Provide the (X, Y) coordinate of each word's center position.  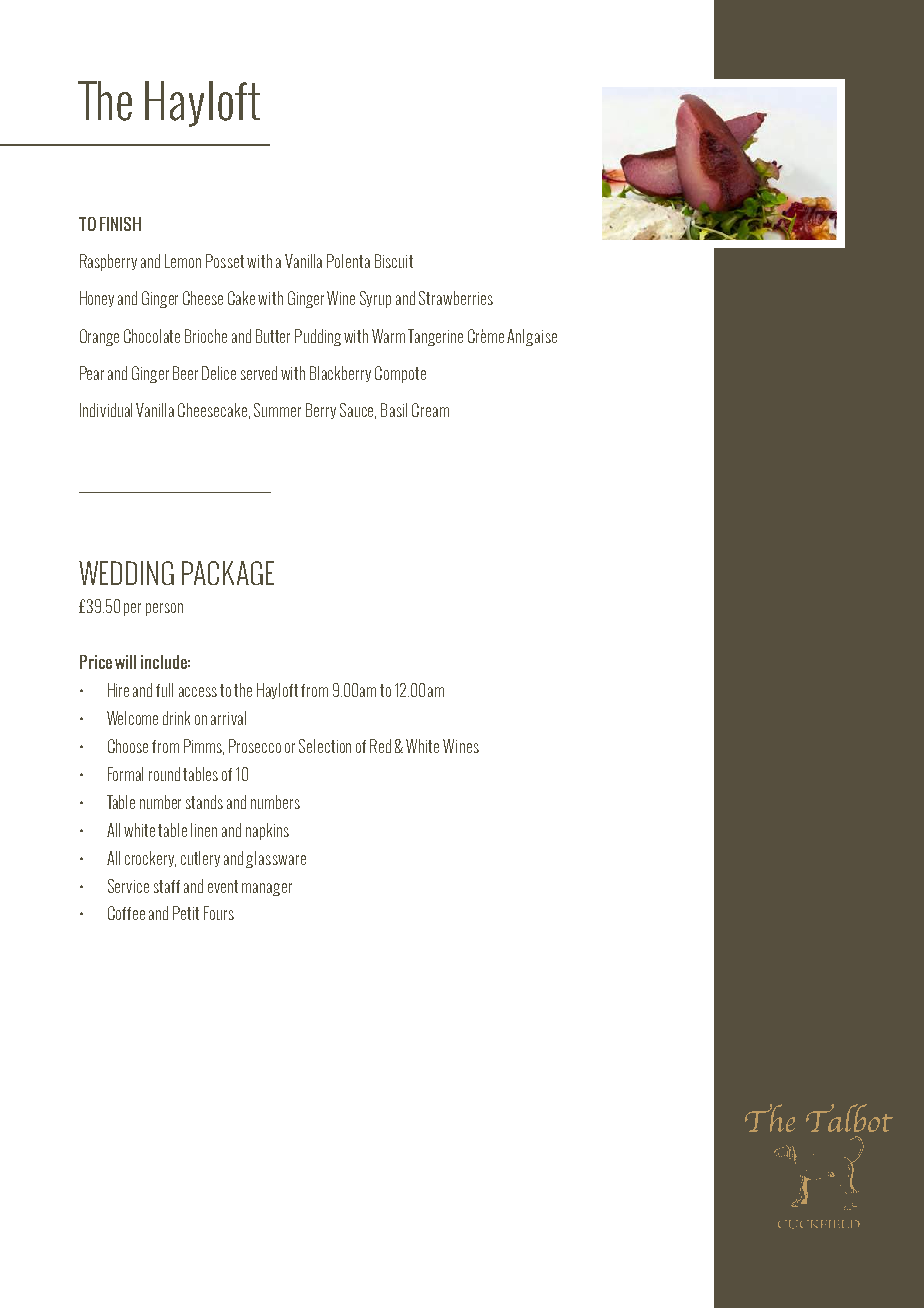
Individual (106, 410)
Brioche (206, 336)
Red (380, 746)
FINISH (120, 224)
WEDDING (126, 573)
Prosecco (255, 746)
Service (128, 886)
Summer (277, 410)
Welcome (132, 718)
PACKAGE (228, 573)
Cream (430, 410)
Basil (394, 410)
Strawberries (456, 298)
